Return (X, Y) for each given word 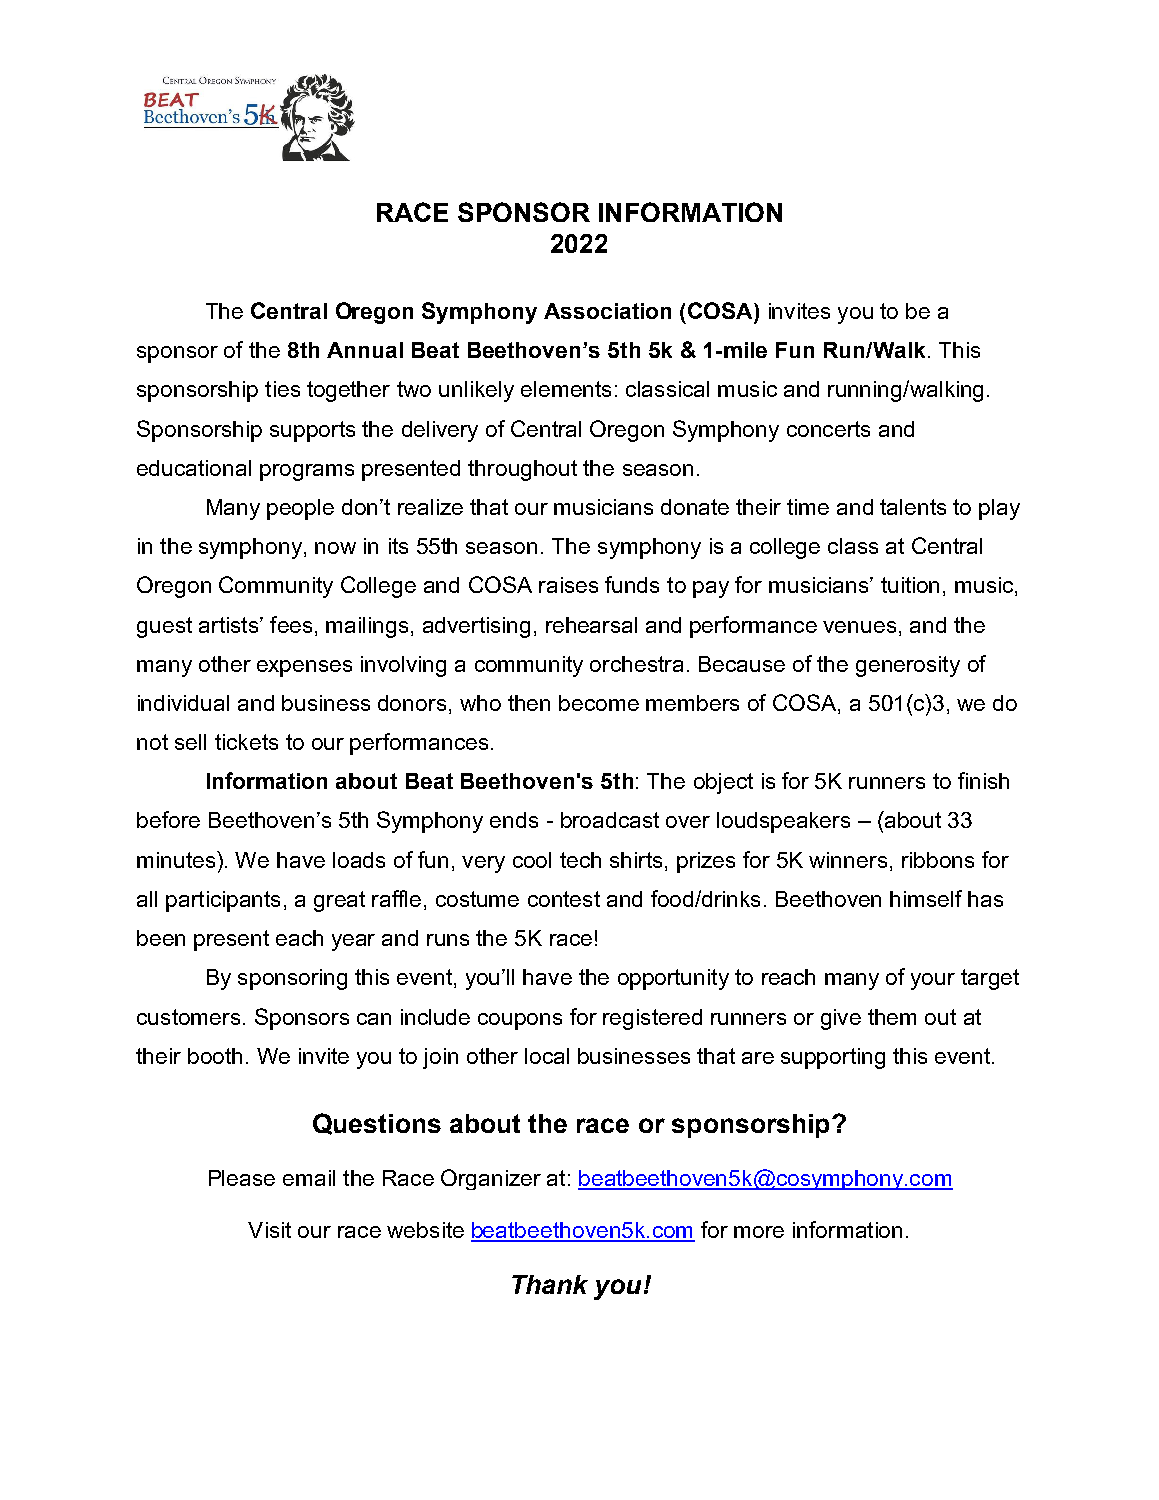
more (759, 1232)
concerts (828, 429)
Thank (550, 1284)
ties (282, 389)
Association (607, 311)
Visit (269, 1230)
